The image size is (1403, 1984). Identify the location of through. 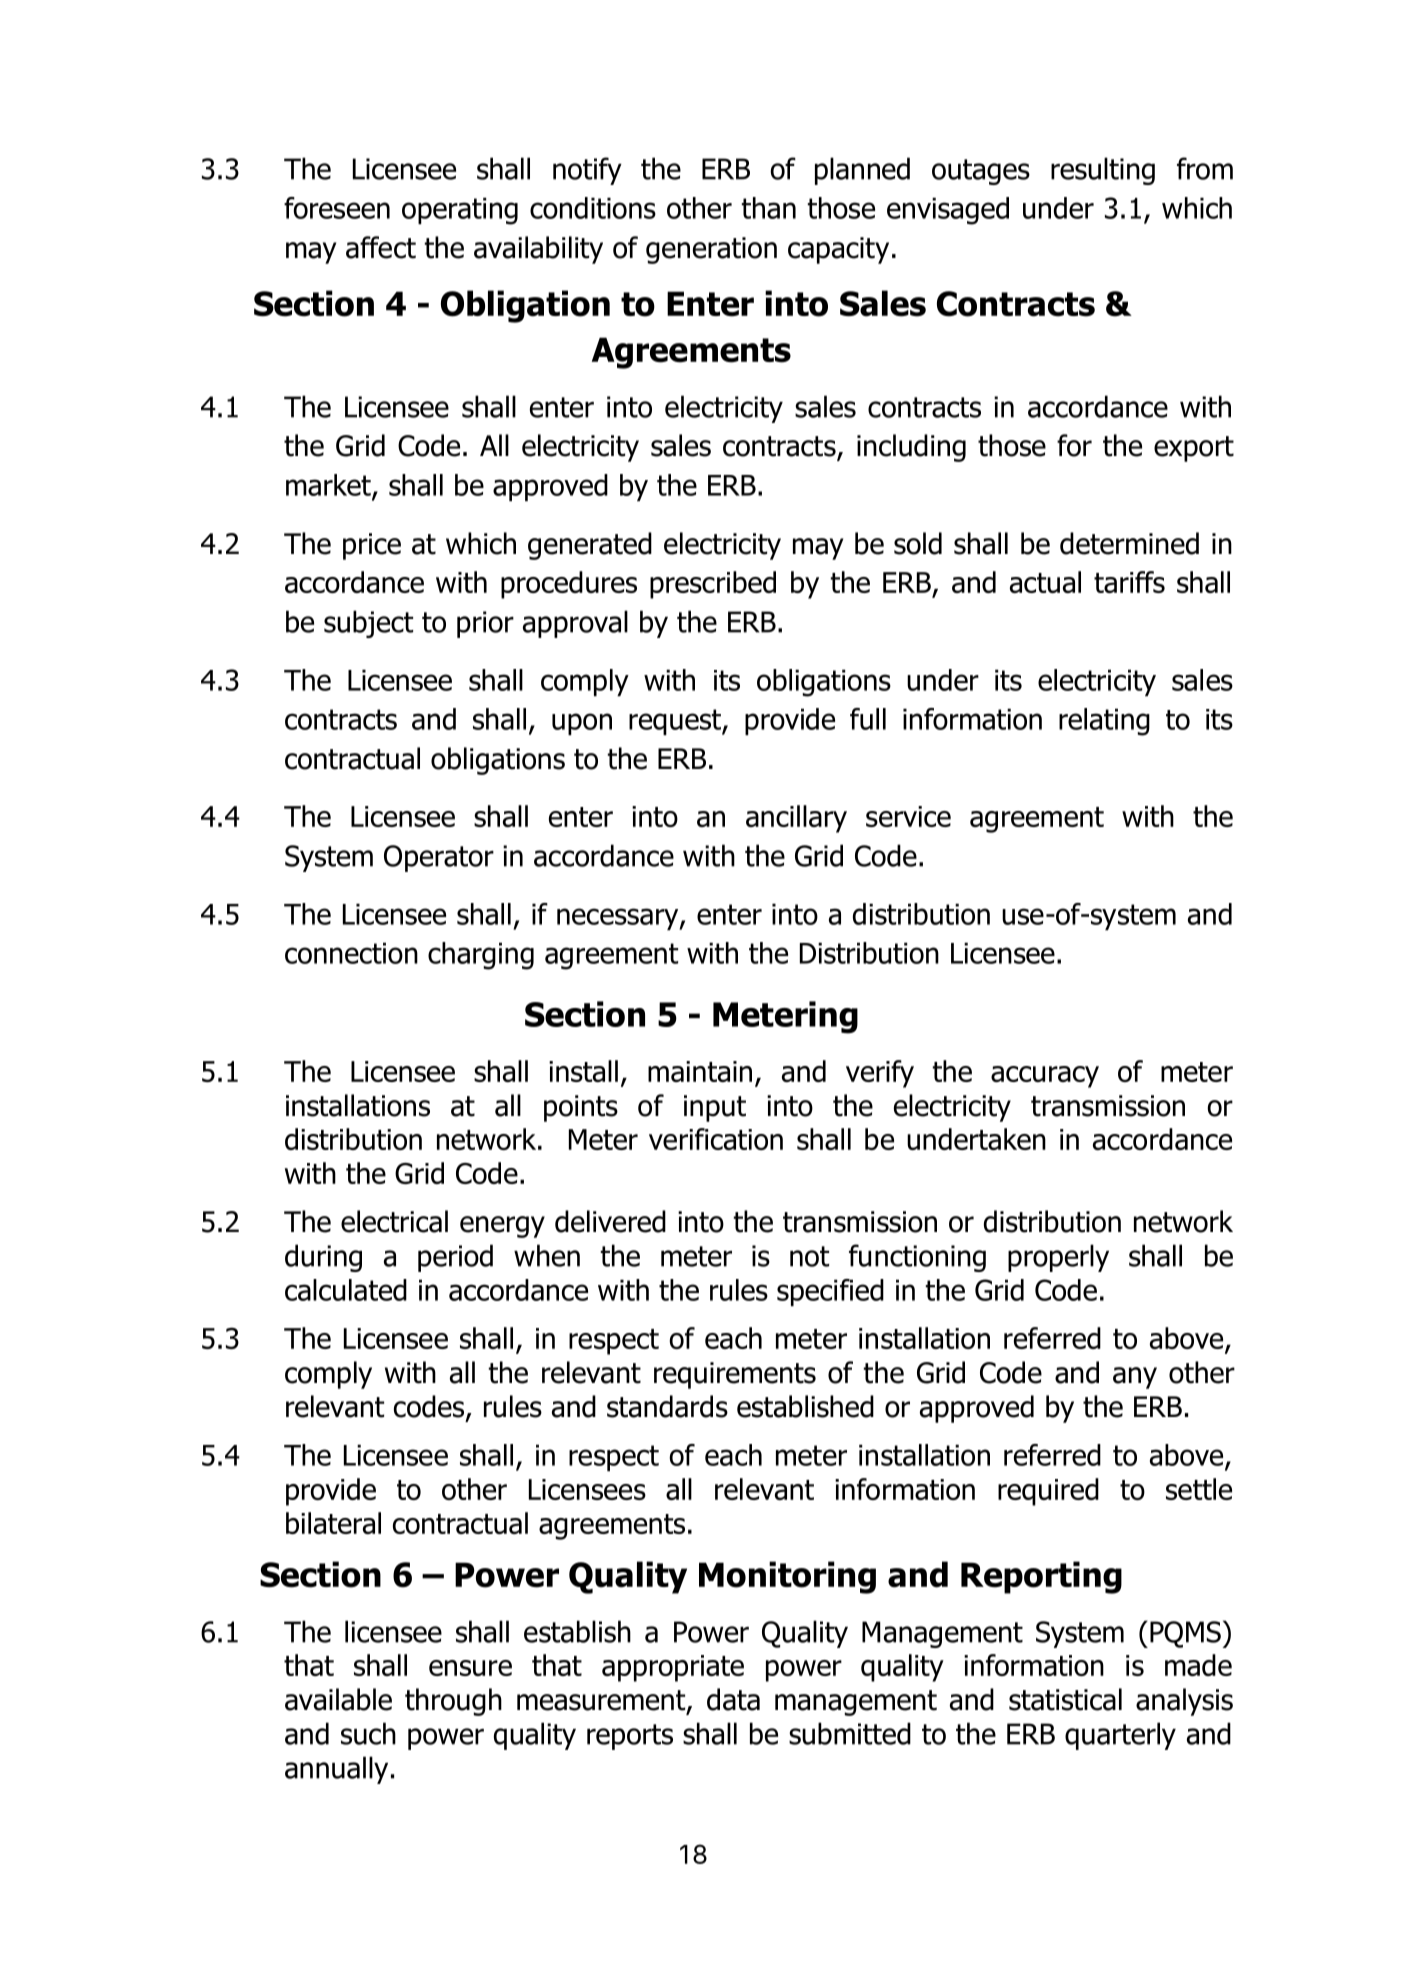
(453, 1702).
